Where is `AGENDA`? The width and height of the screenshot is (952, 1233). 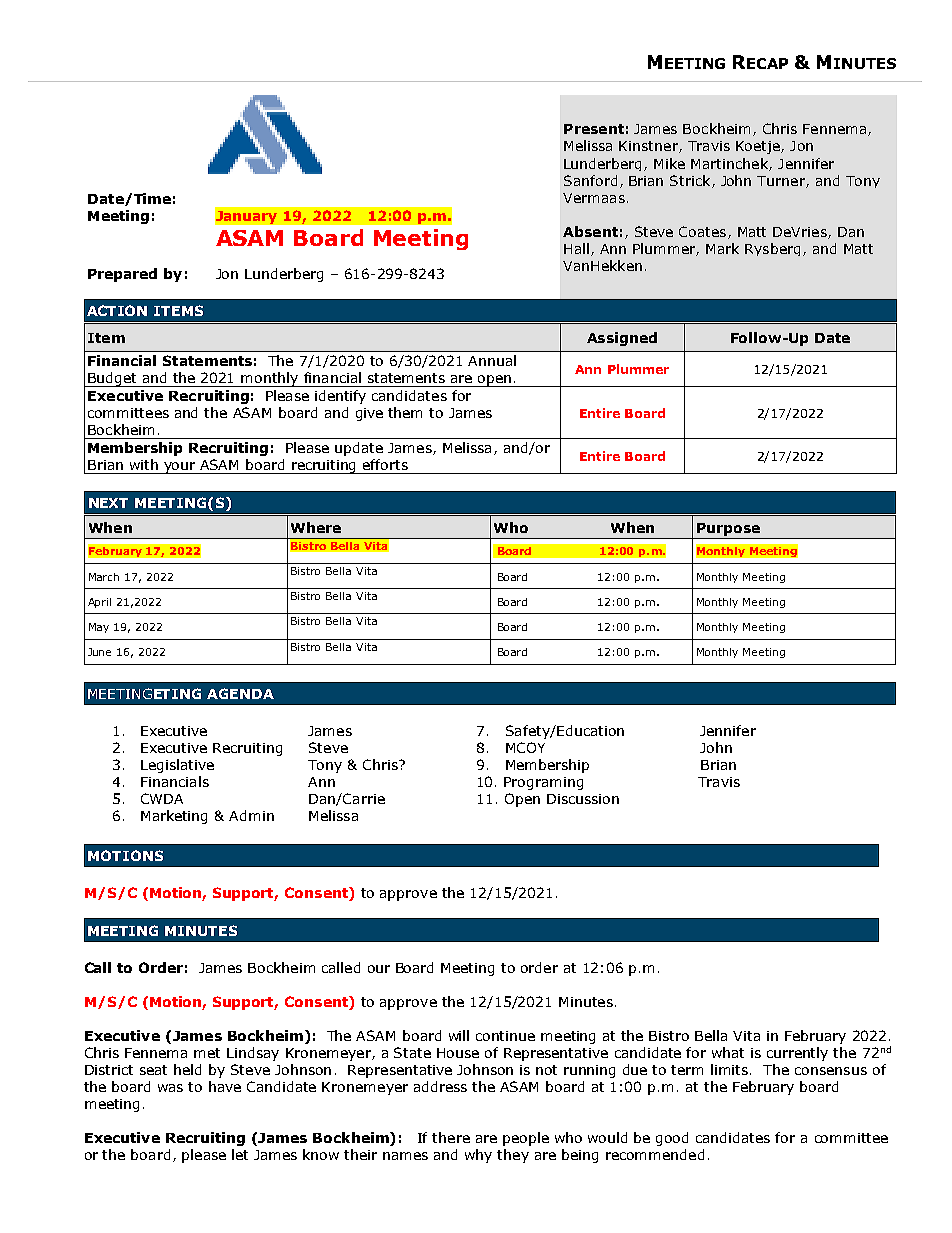
AGENDA is located at coordinates (240, 693).
